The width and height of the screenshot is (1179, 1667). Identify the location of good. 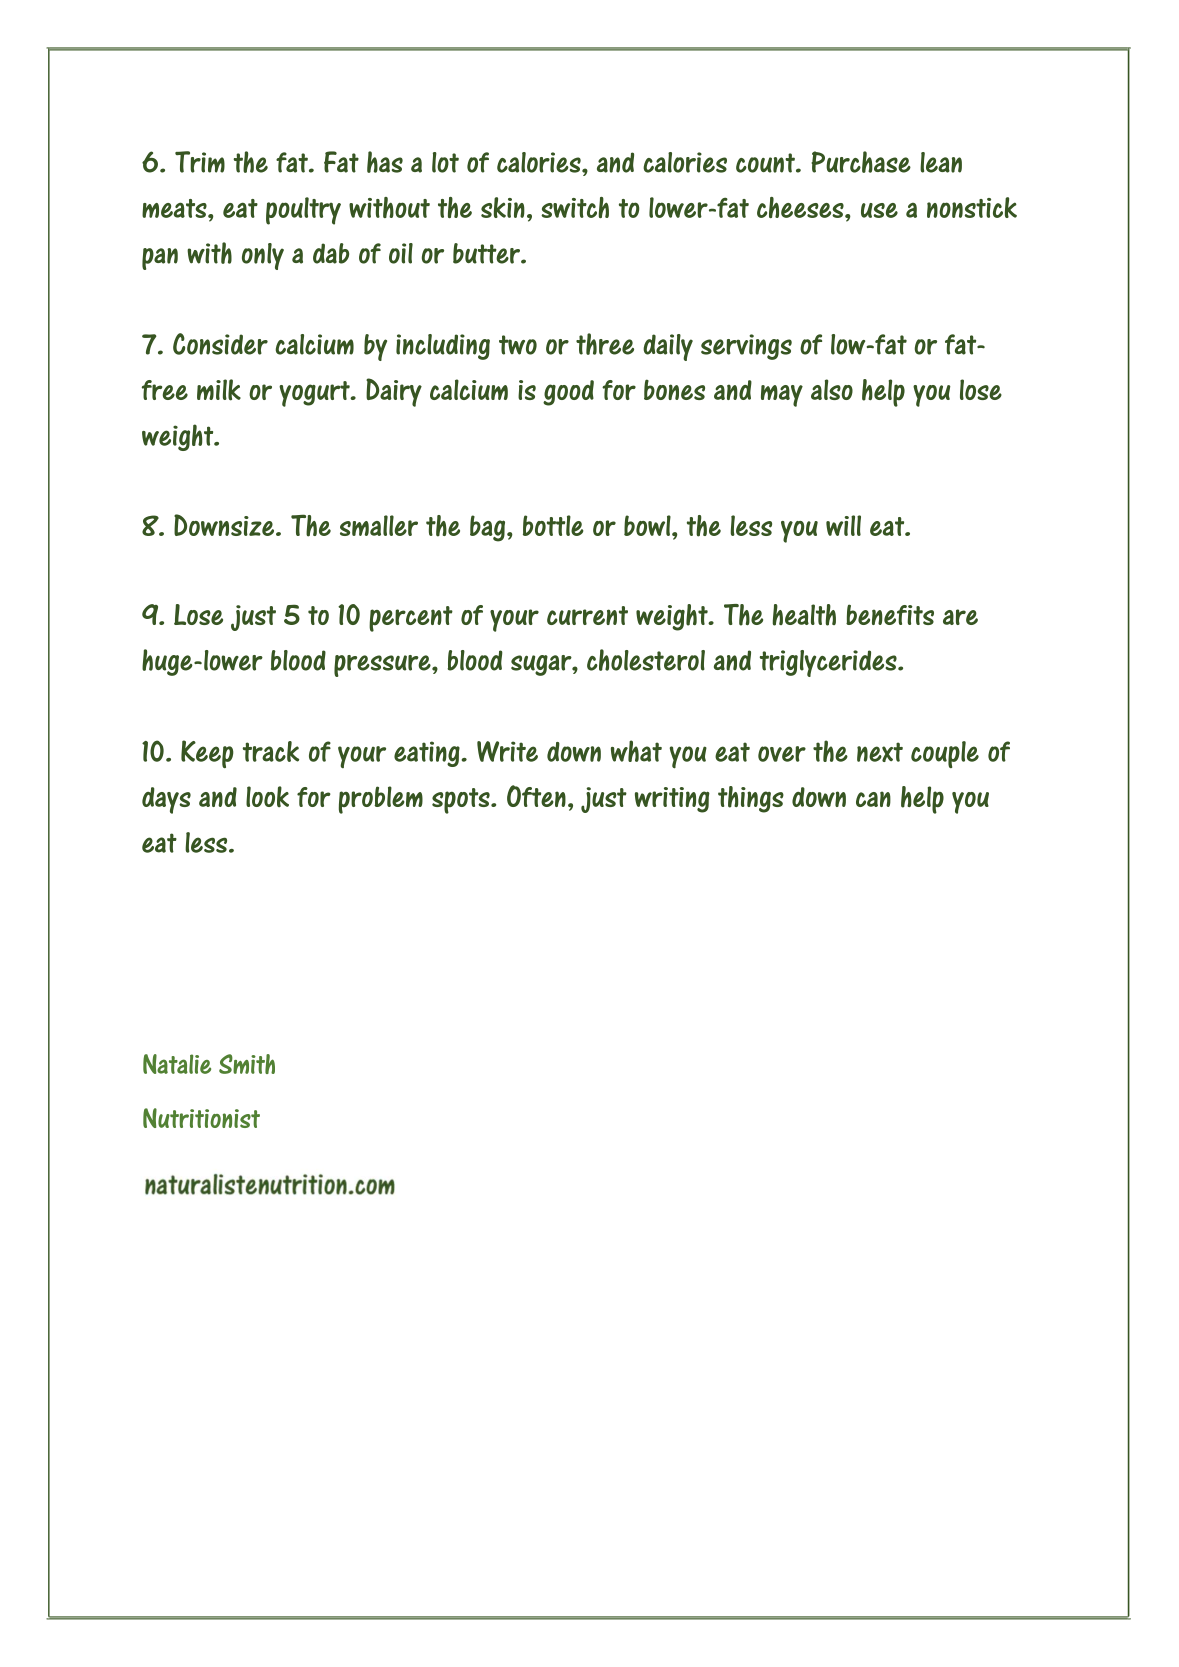
(568, 393).
